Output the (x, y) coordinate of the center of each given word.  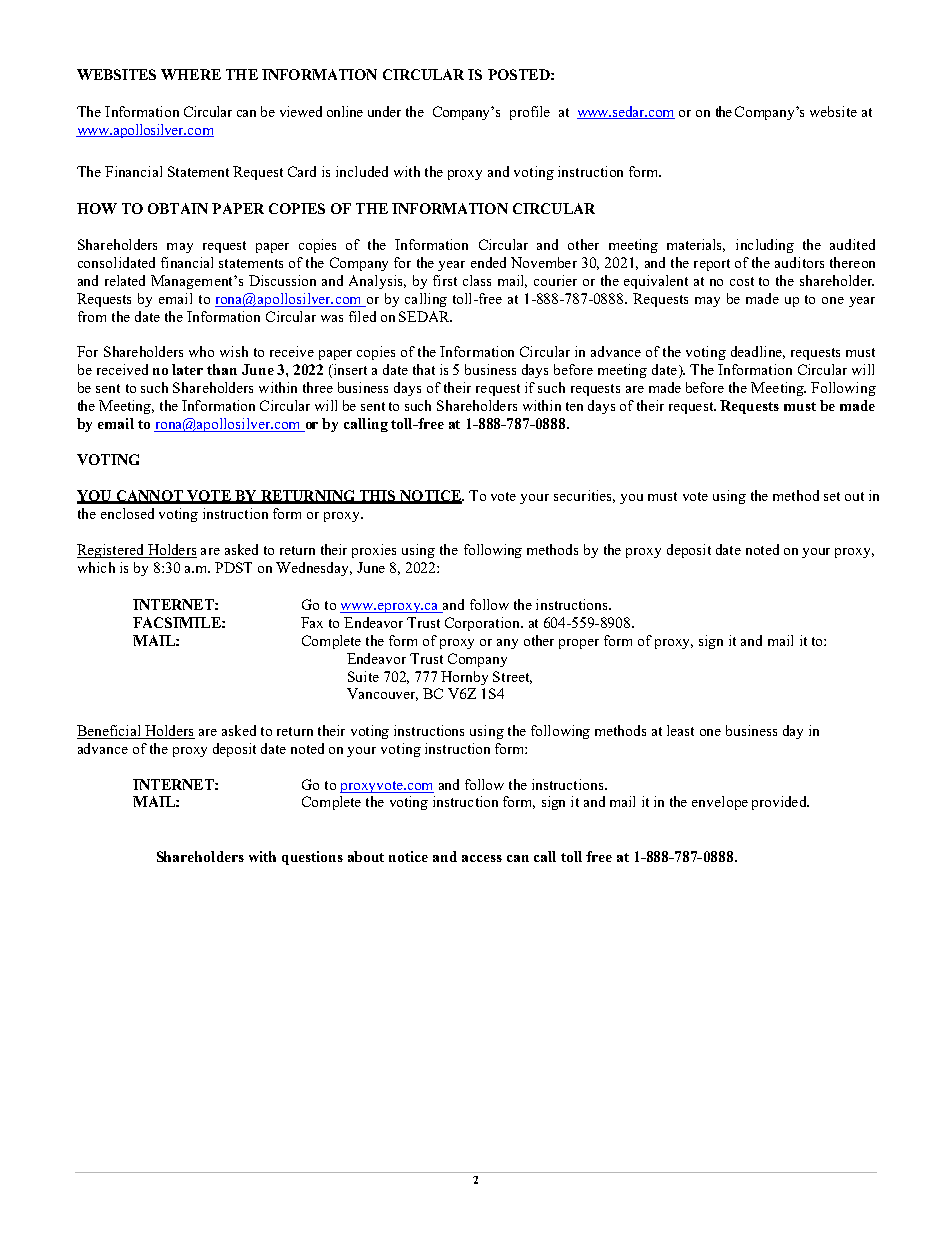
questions (312, 858)
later (187, 369)
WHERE (191, 74)
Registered (111, 551)
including (765, 246)
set (832, 496)
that (424, 369)
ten (574, 406)
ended (488, 262)
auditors (799, 262)
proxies (374, 551)
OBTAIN (178, 208)
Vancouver (382, 694)
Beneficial (110, 732)
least (680, 730)
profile (530, 113)
